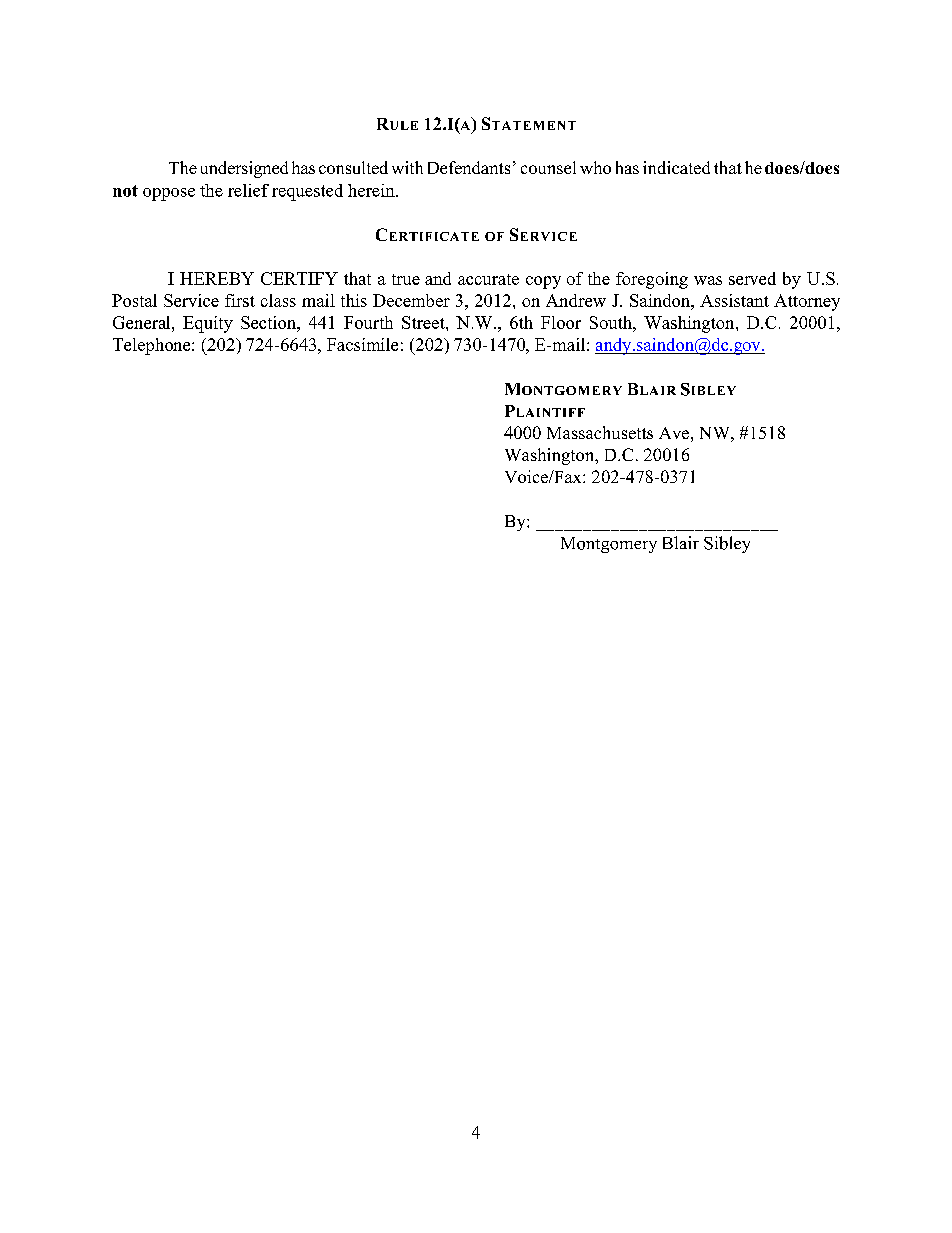 Image resolution: width=952 pixels, height=1233 pixels. I want to click on HEREBY, so click(217, 278).
